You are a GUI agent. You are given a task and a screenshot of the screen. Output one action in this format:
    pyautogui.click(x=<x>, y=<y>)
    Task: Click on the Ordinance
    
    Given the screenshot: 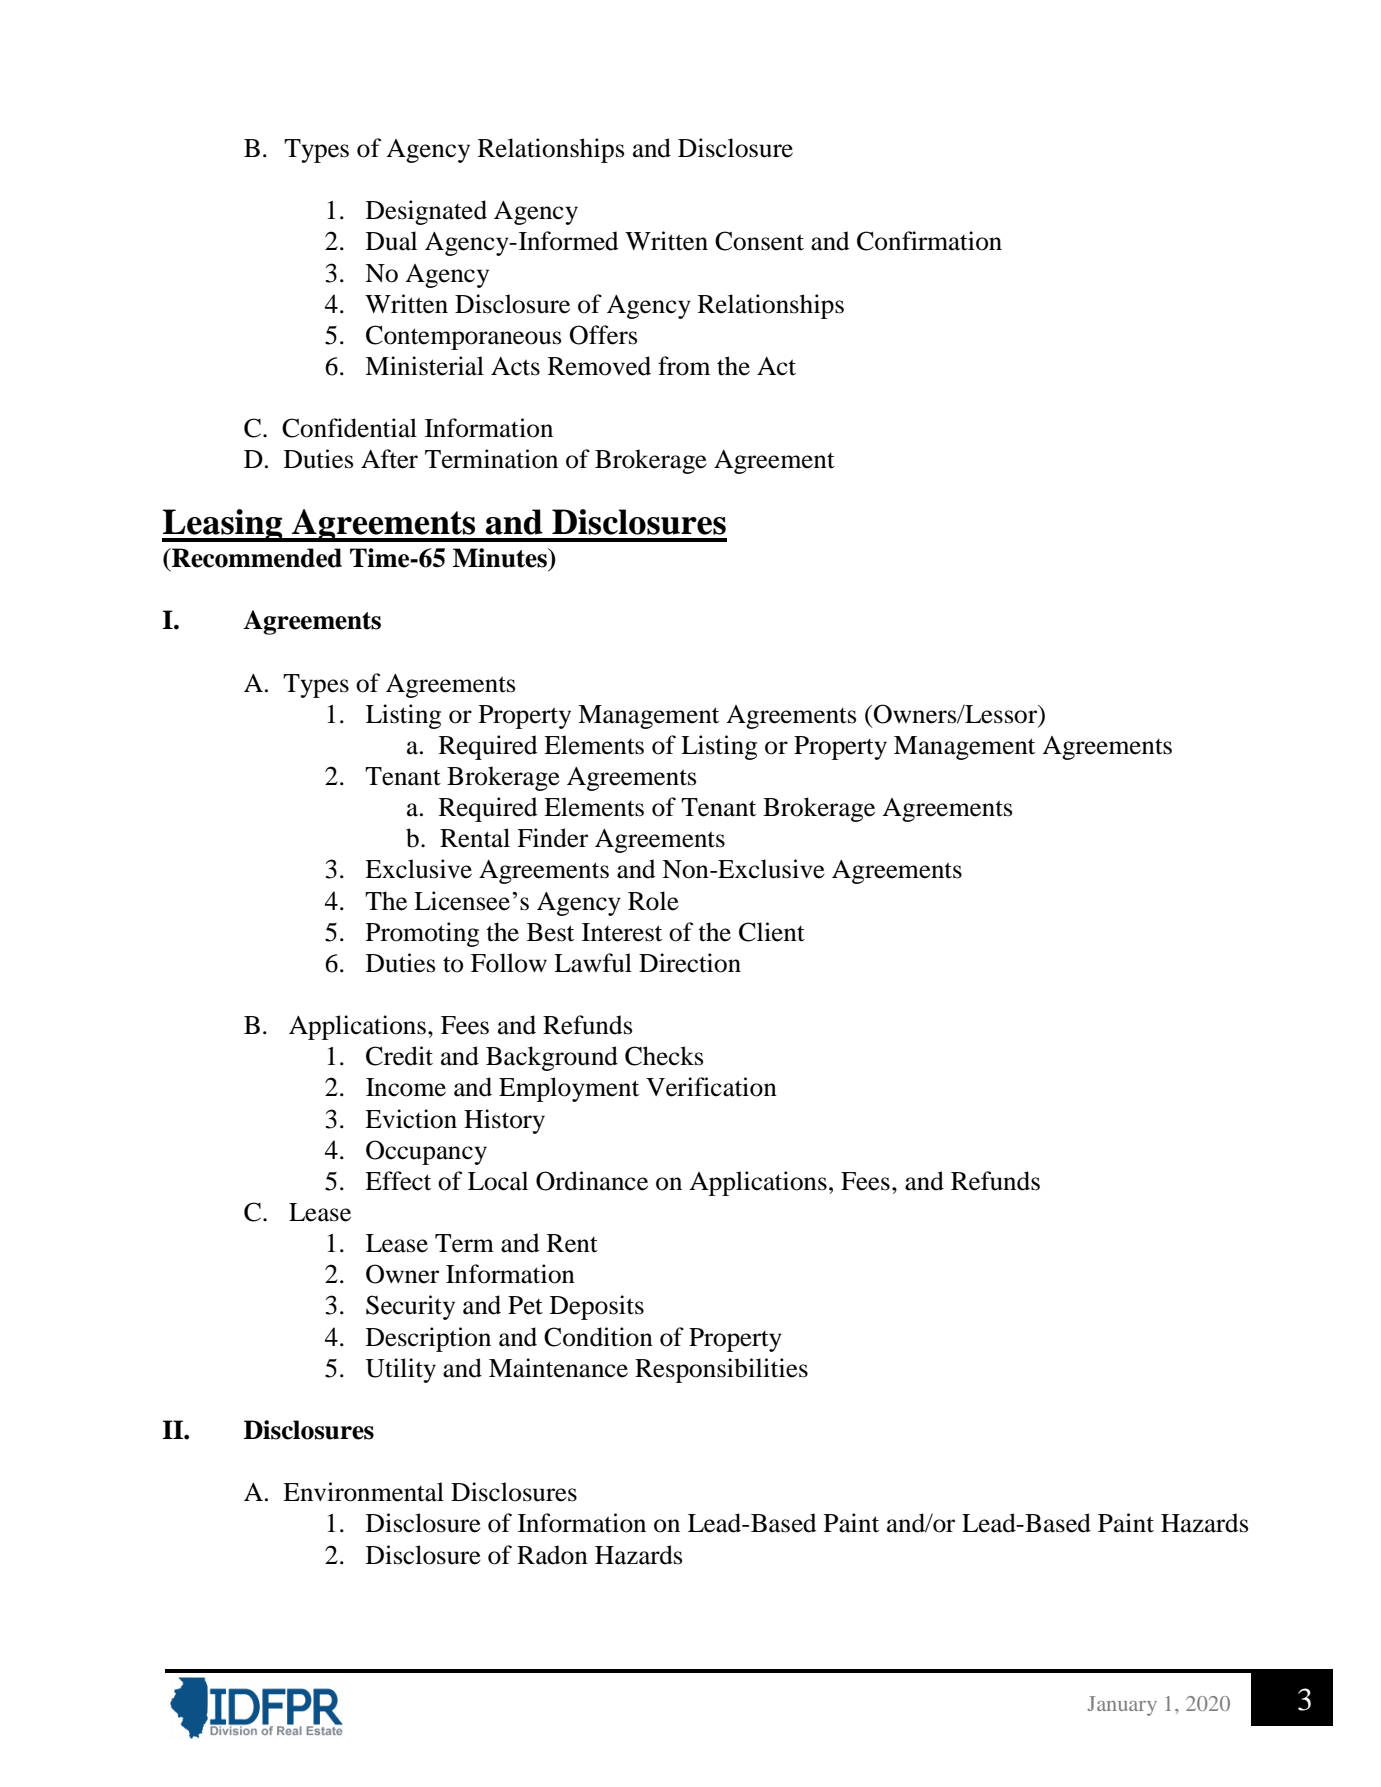 What is the action you would take?
    pyautogui.click(x=592, y=1181)
